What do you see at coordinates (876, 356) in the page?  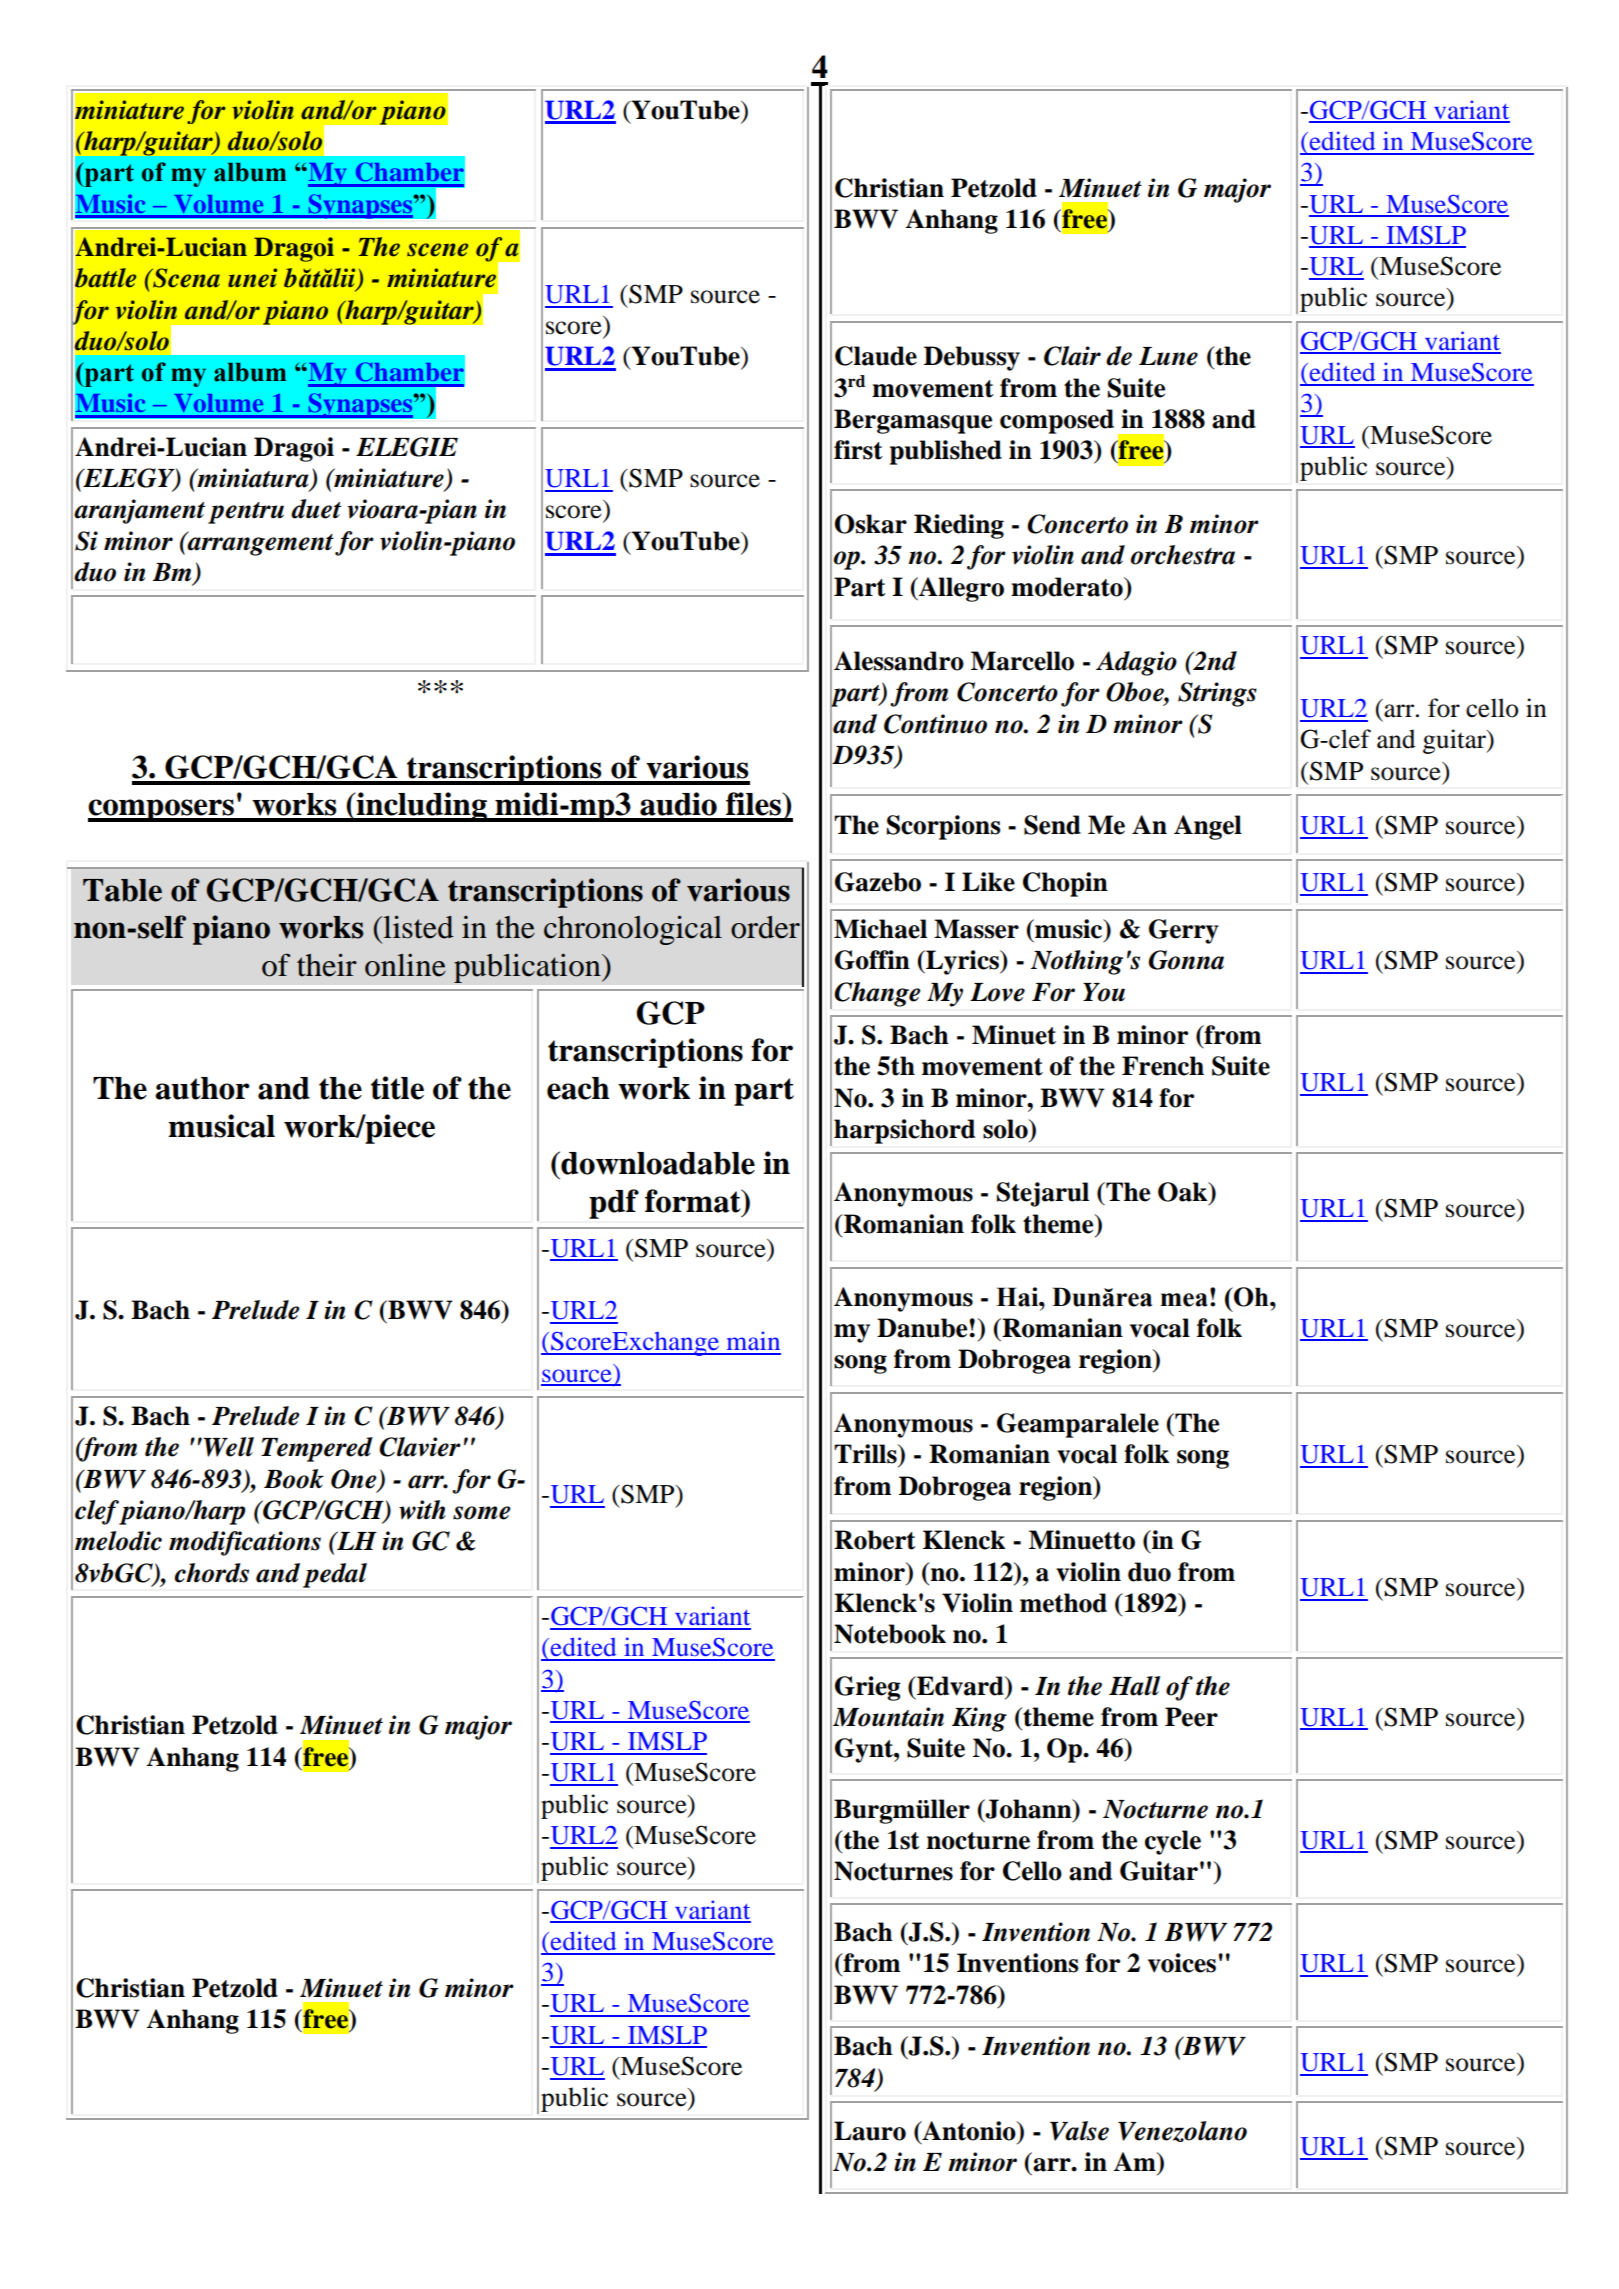 I see `Claude` at bounding box center [876, 356].
